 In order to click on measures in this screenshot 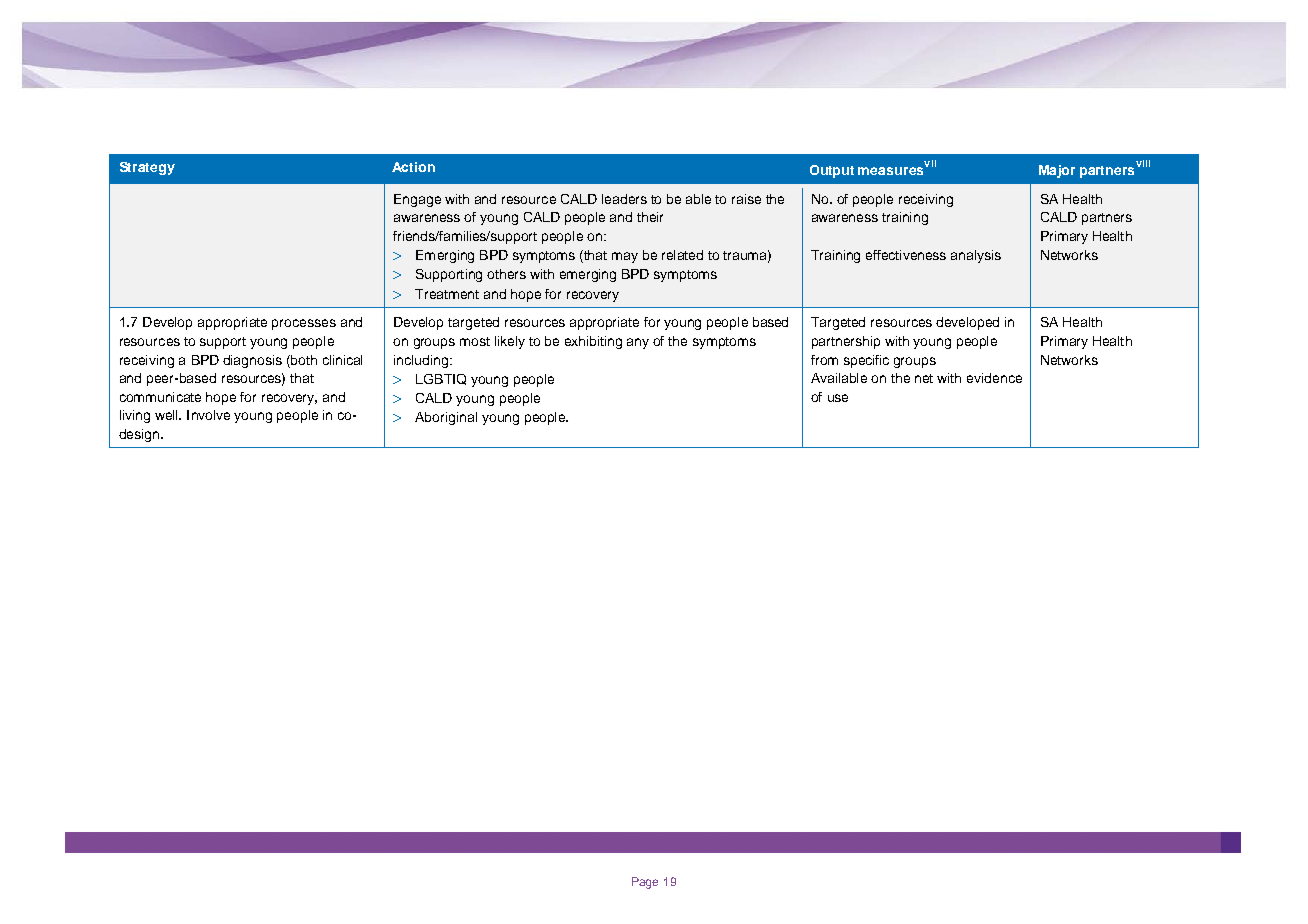, I will do `click(892, 169)`.
